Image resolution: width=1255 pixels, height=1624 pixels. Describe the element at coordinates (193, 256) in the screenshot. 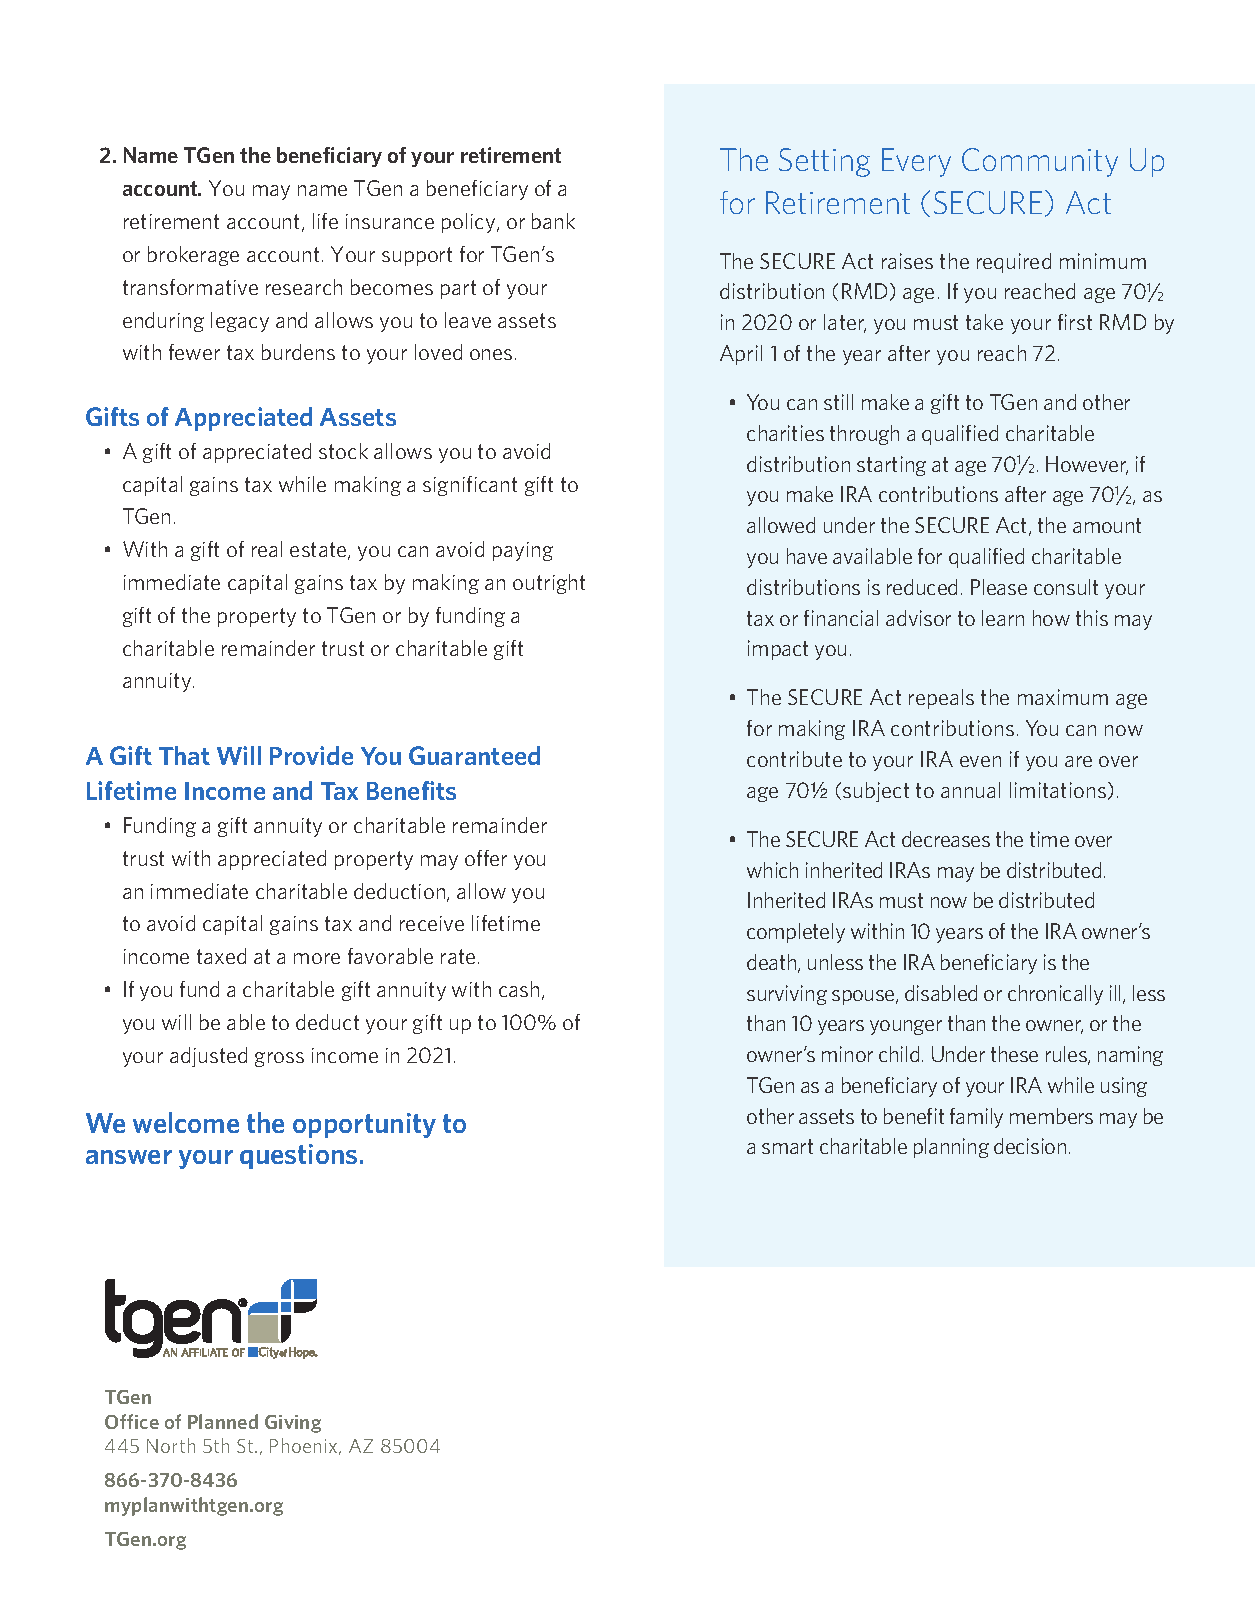

I see `brokerage` at that location.
